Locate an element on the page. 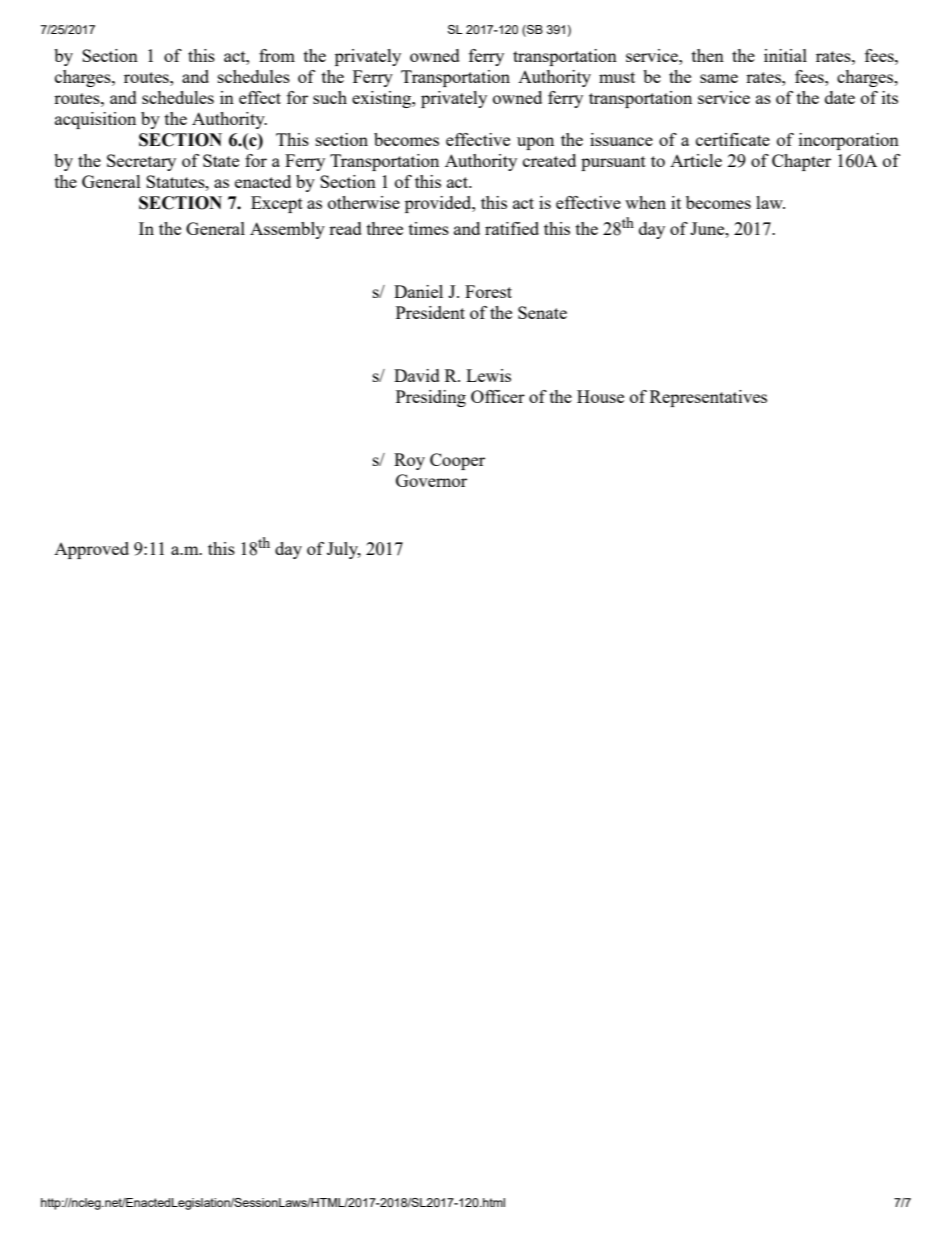 The height and width of the document is (1233, 952). Representatives is located at coordinates (708, 398).
